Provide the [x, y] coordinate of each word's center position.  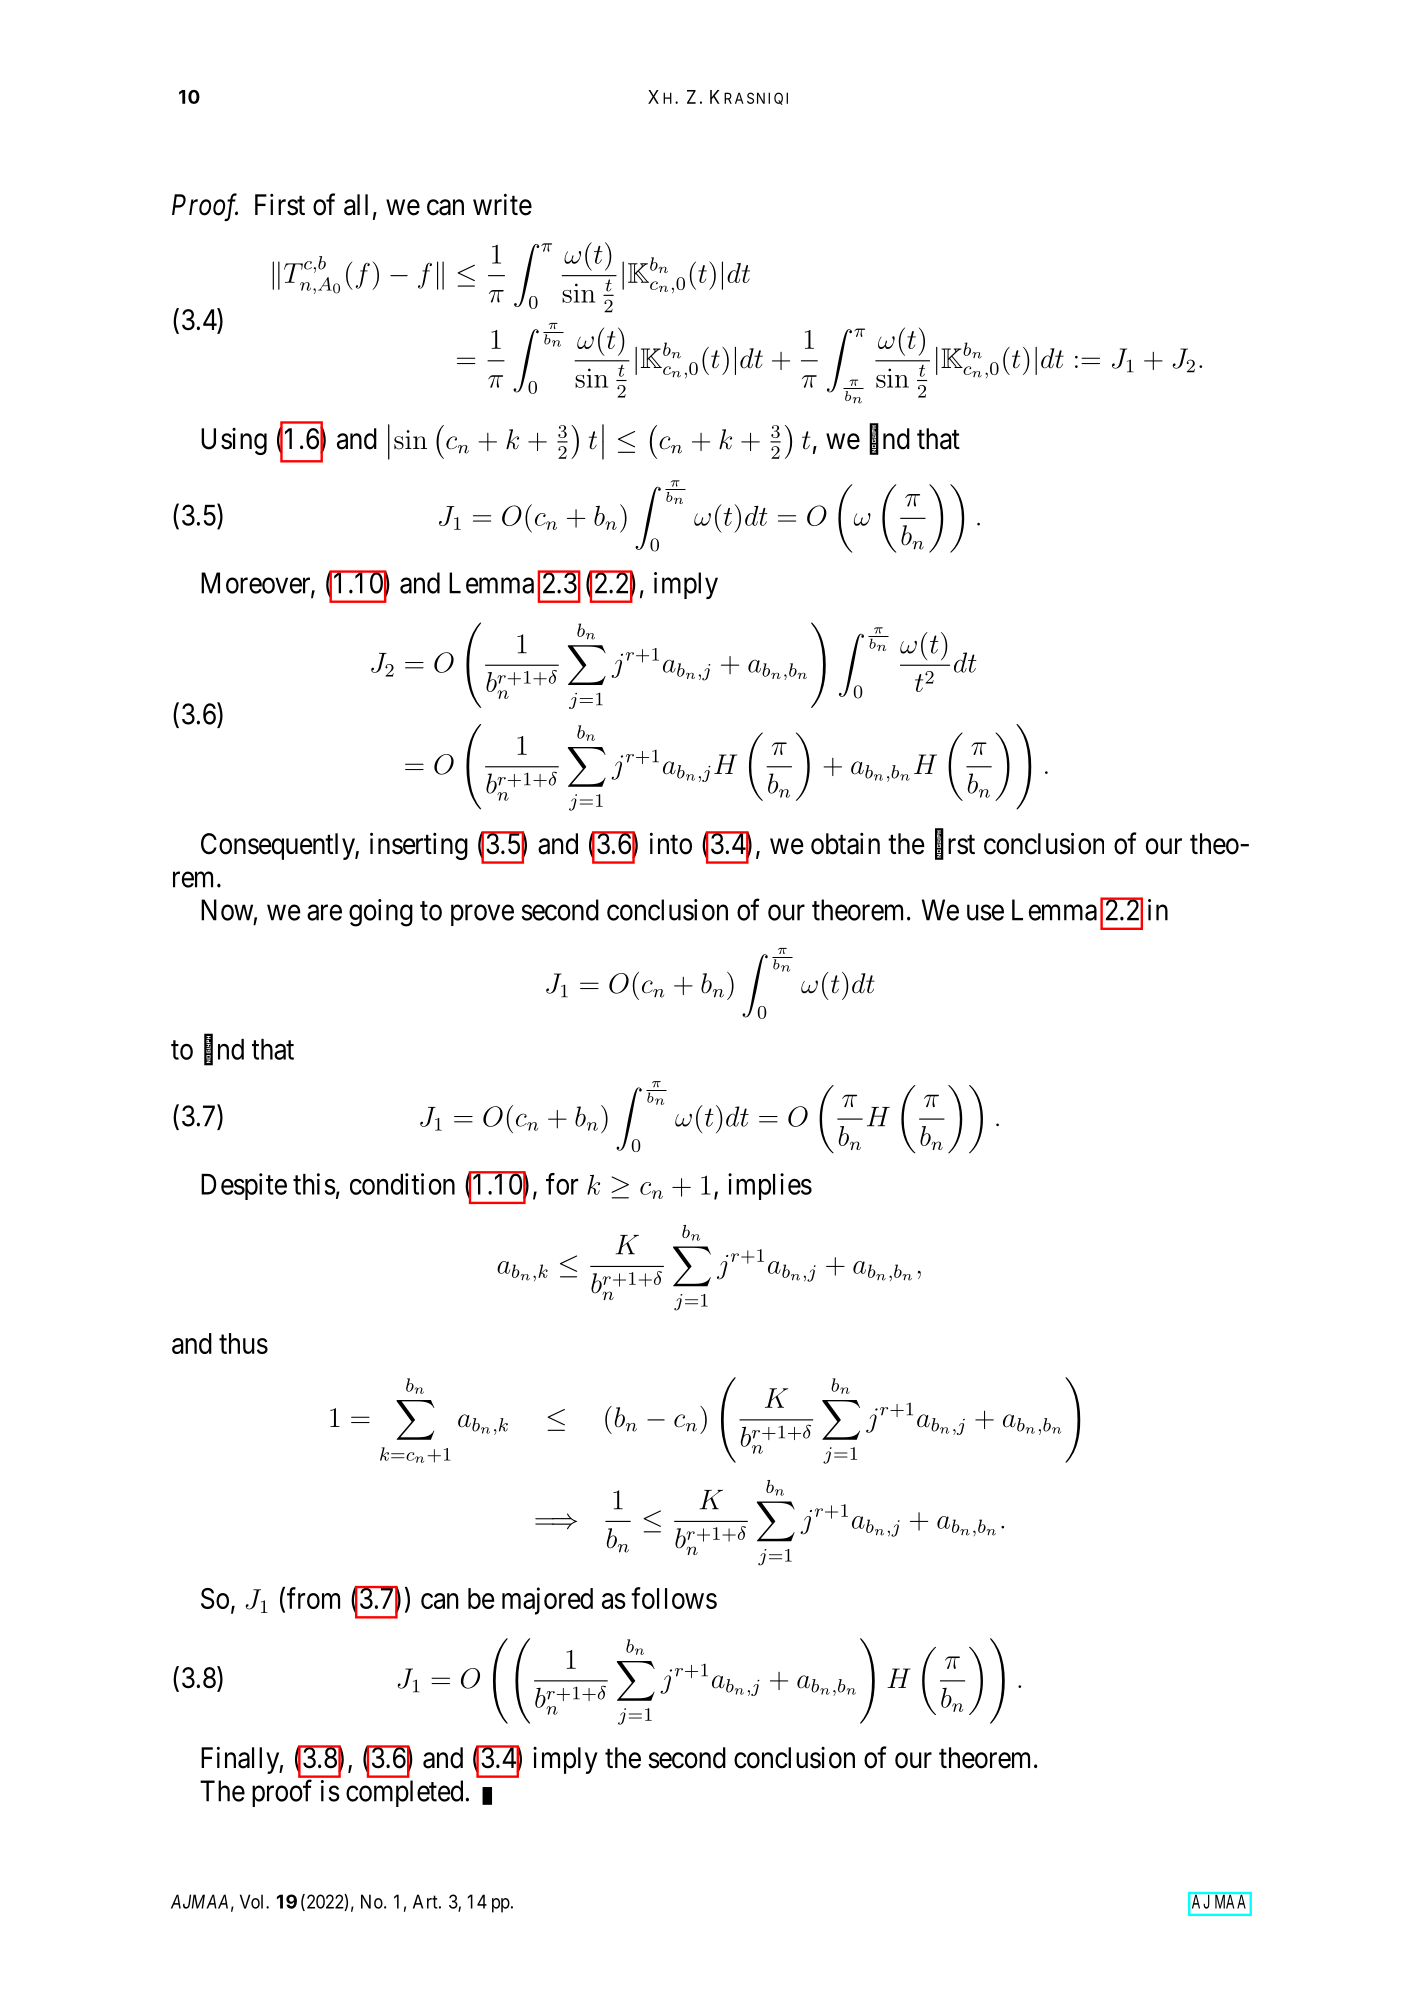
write [502, 204]
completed [404, 1793]
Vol [253, 1901]
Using [234, 441]
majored [547, 1601]
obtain [845, 844]
